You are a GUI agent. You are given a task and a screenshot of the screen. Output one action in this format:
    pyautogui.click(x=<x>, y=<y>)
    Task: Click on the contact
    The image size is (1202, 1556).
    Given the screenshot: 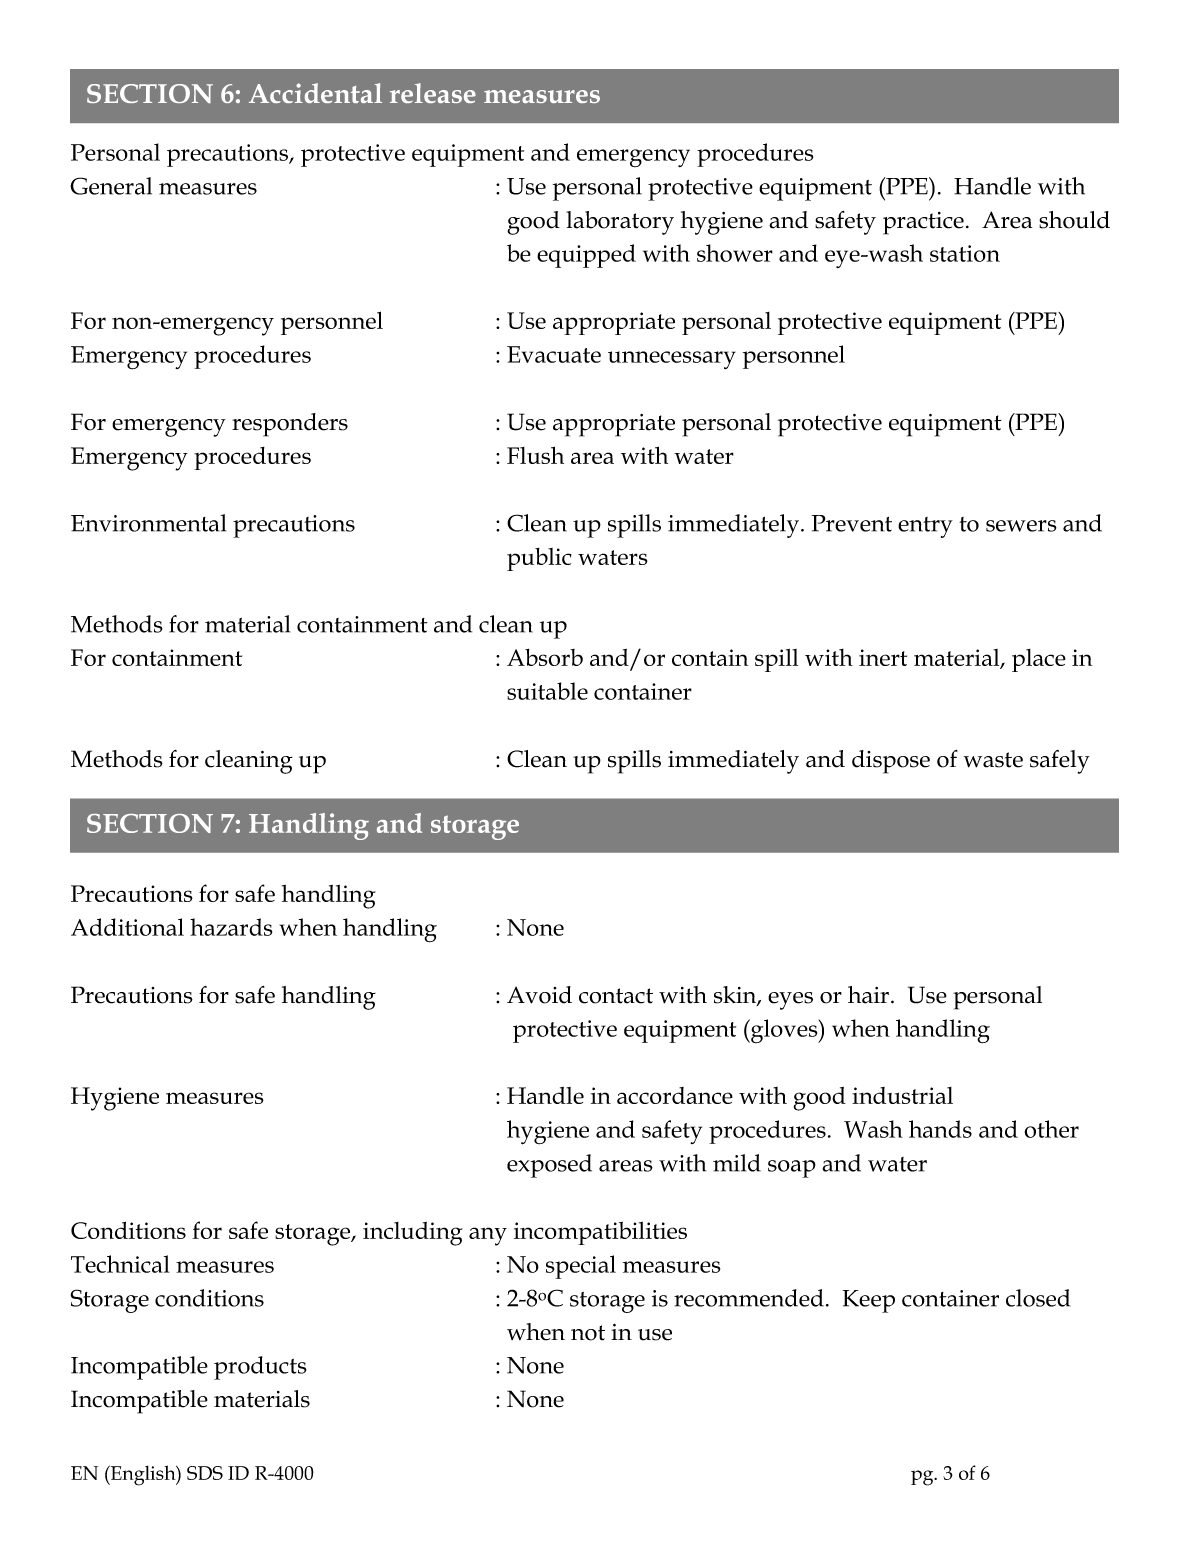 What is the action you would take?
    pyautogui.click(x=616, y=996)
